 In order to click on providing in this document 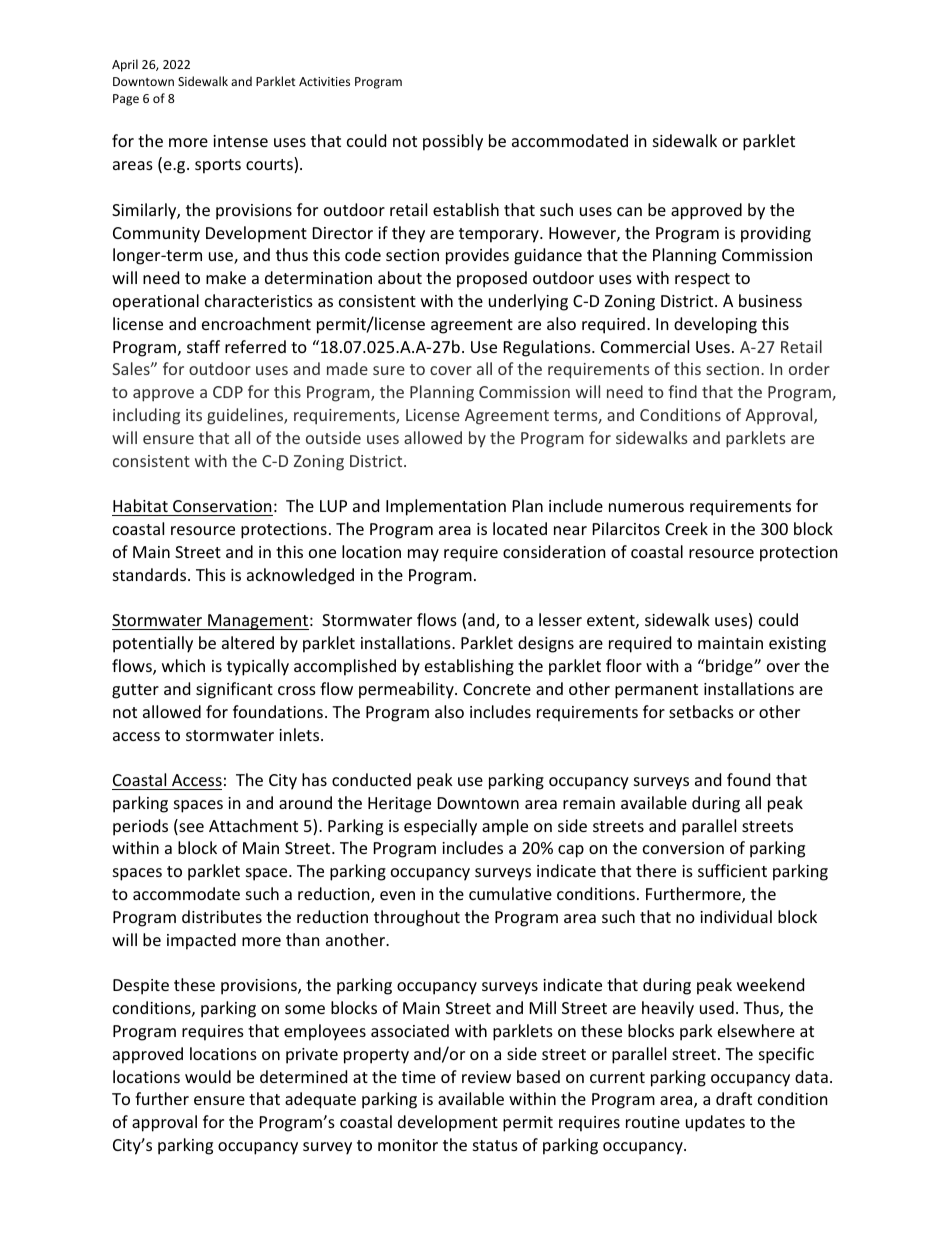, I will do `click(776, 234)`.
